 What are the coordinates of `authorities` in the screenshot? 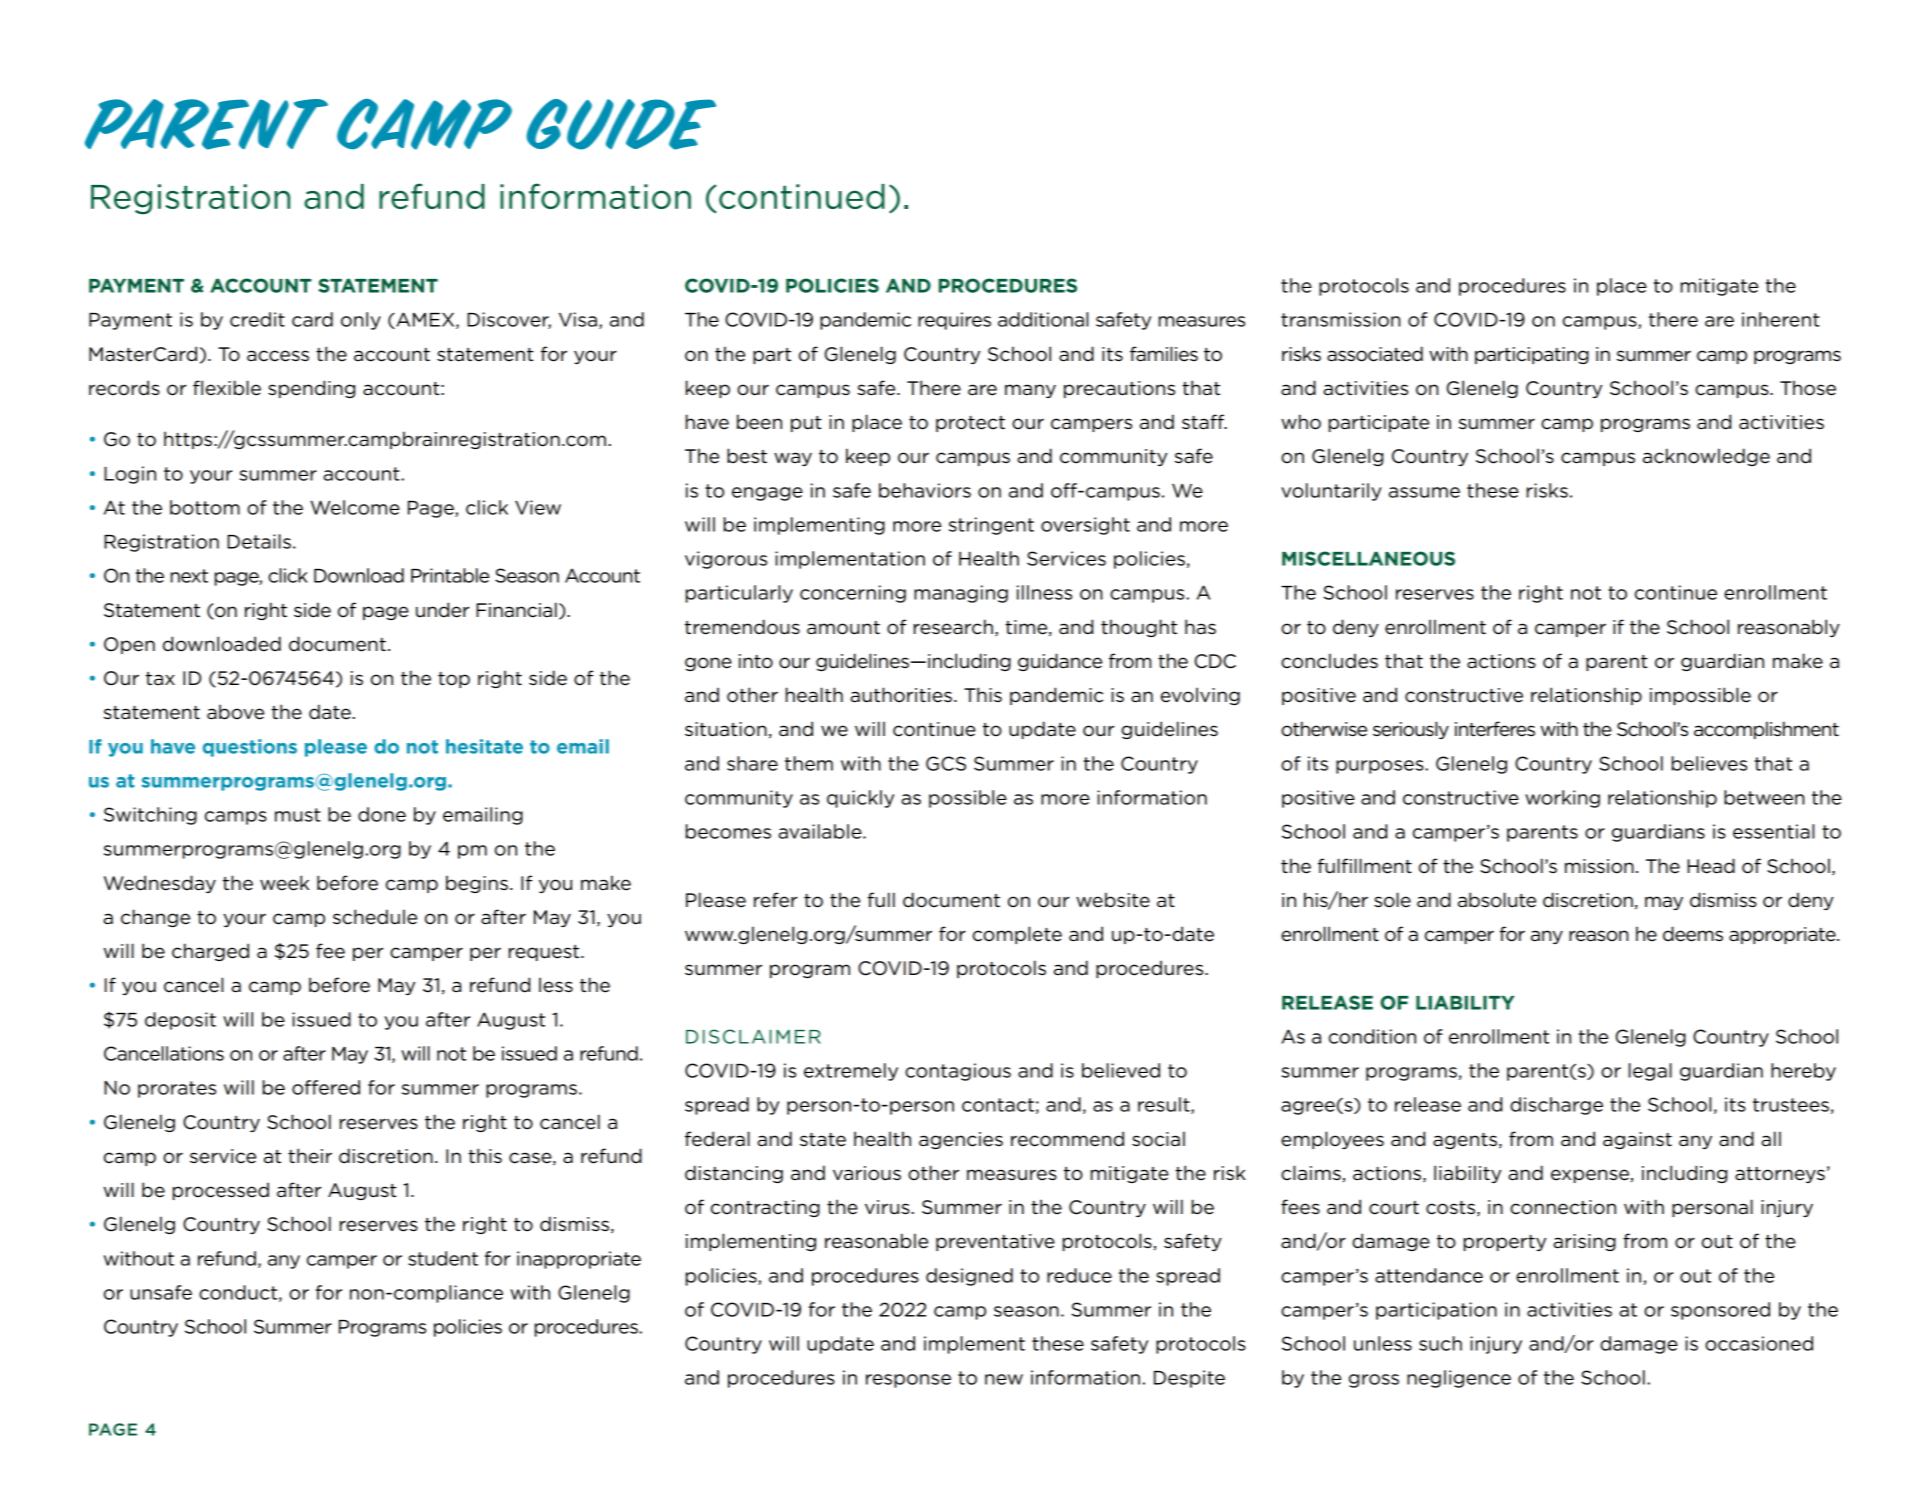 It's located at (901, 695).
